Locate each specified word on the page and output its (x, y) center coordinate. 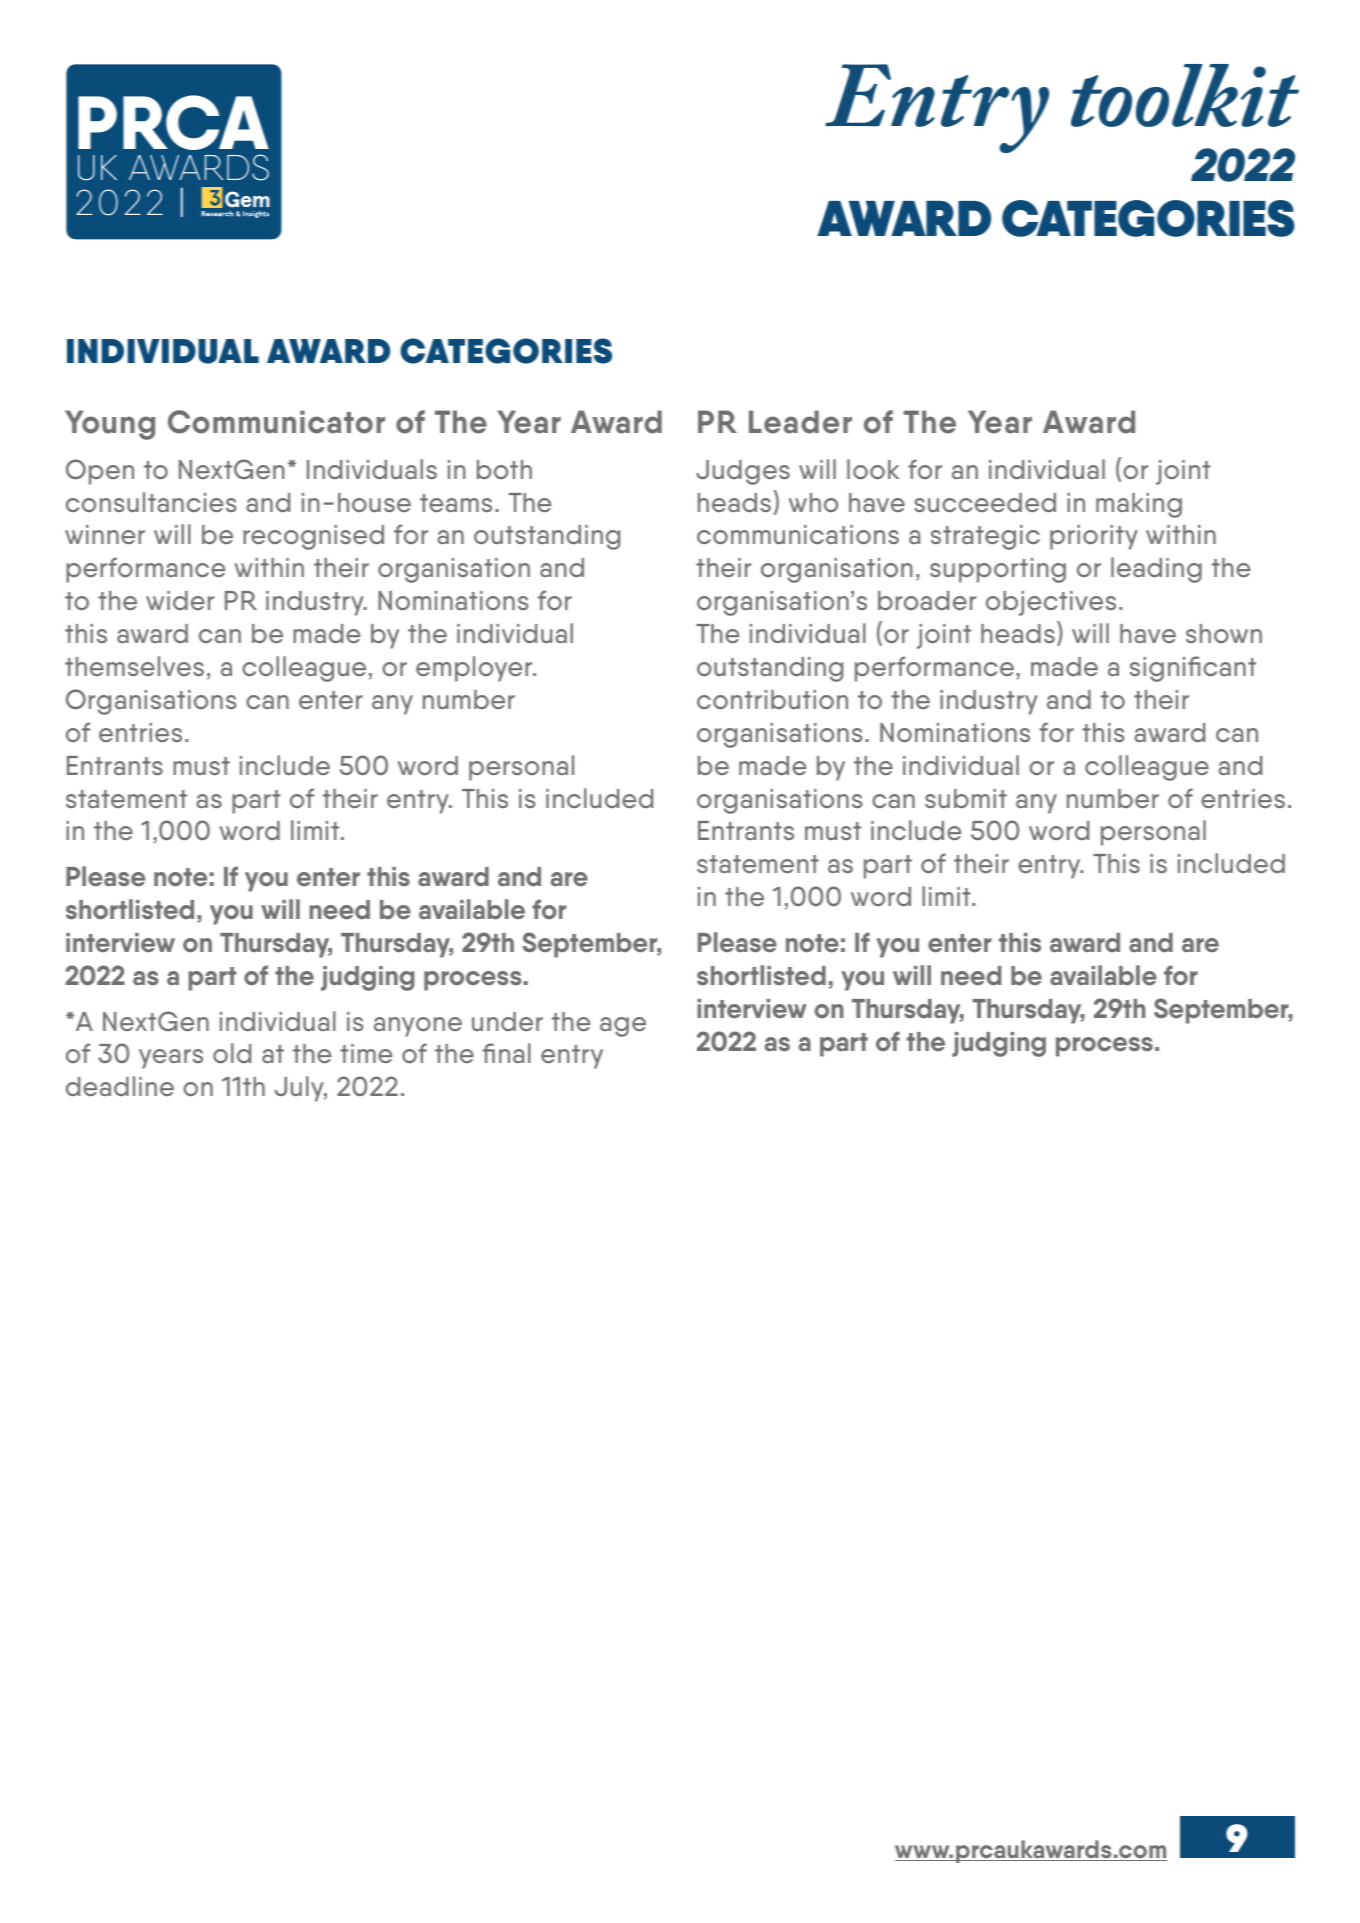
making (1139, 505)
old (232, 1053)
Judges (743, 472)
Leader (800, 422)
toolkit (1185, 95)
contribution (772, 699)
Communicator (276, 422)
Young (110, 425)
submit (966, 798)
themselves (134, 666)
